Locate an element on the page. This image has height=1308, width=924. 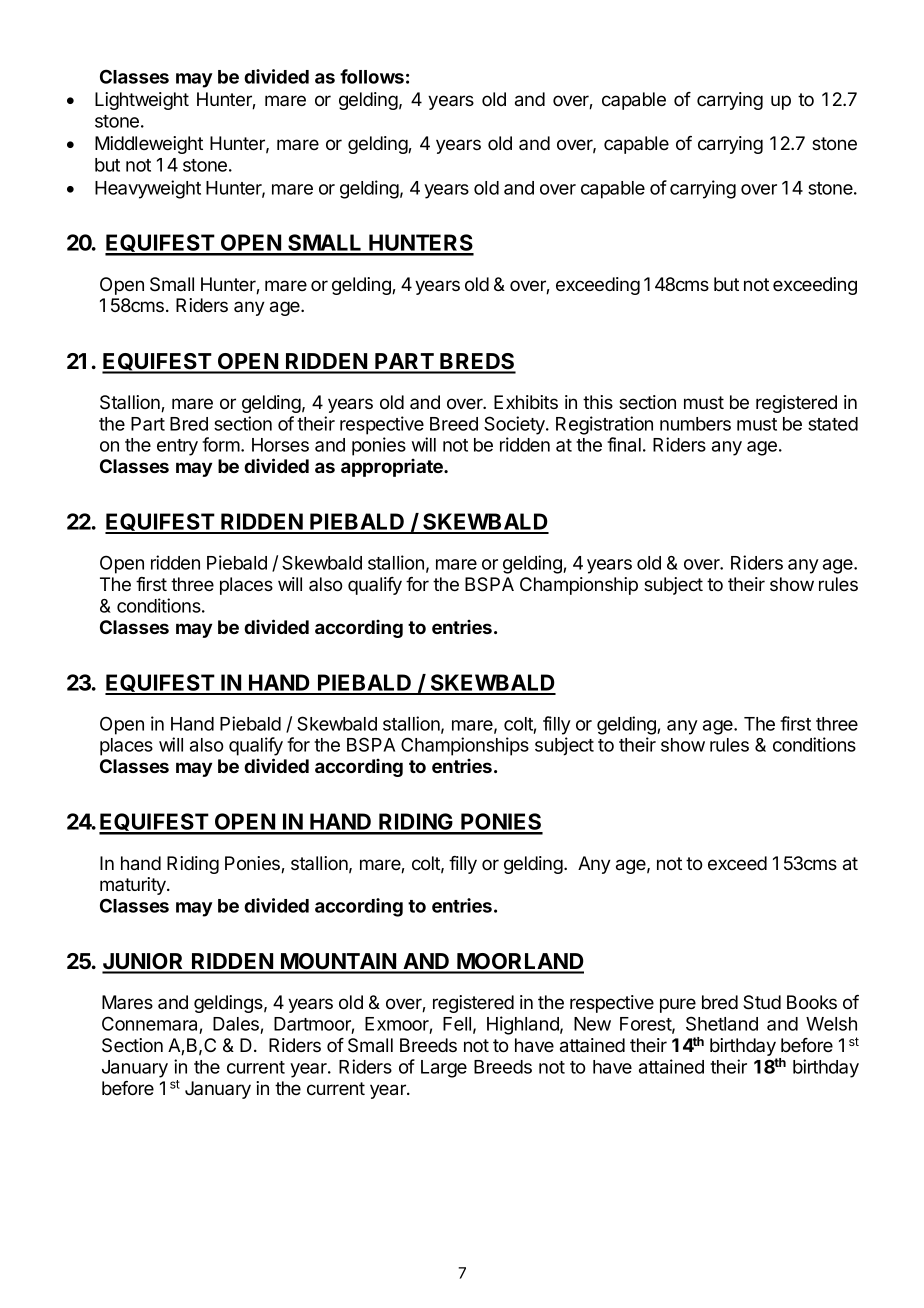
this is located at coordinates (598, 402).
